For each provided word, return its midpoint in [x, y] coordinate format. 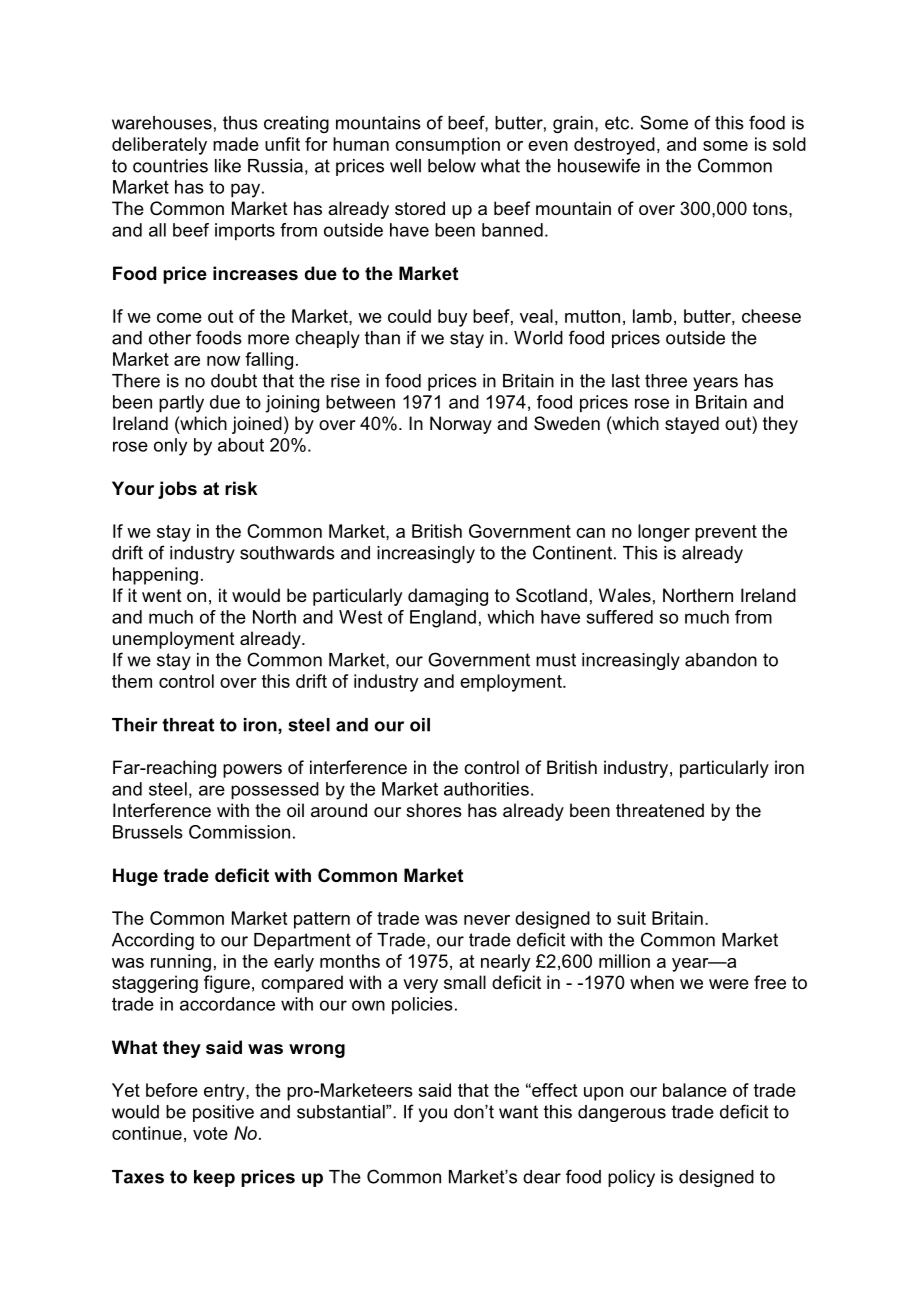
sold [789, 144]
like [228, 166]
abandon [721, 660]
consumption [447, 146]
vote [210, 1133]
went [162, 595]
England [443, 619]
